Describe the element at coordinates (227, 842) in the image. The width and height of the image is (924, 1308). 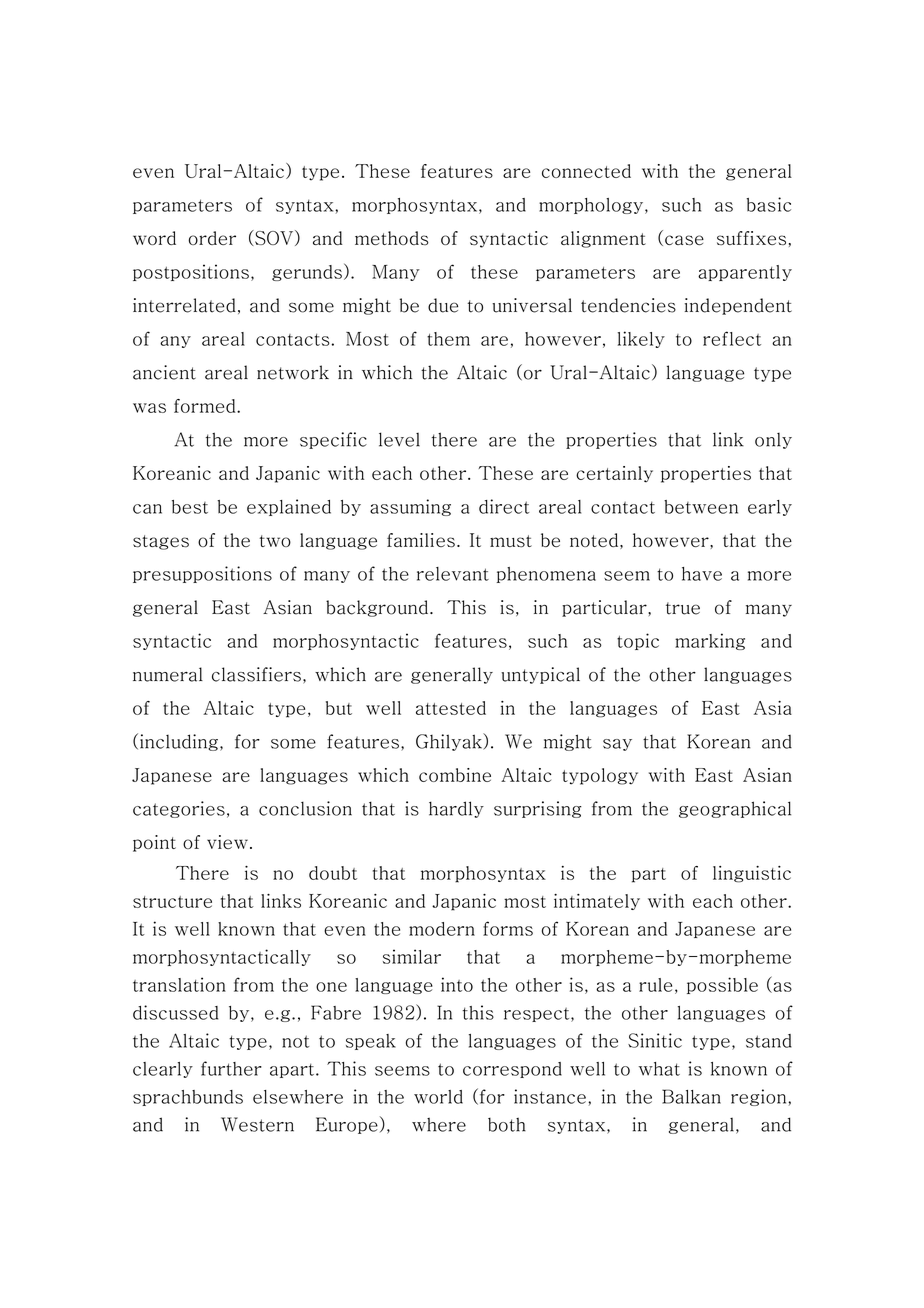
I see `view` at that location.
